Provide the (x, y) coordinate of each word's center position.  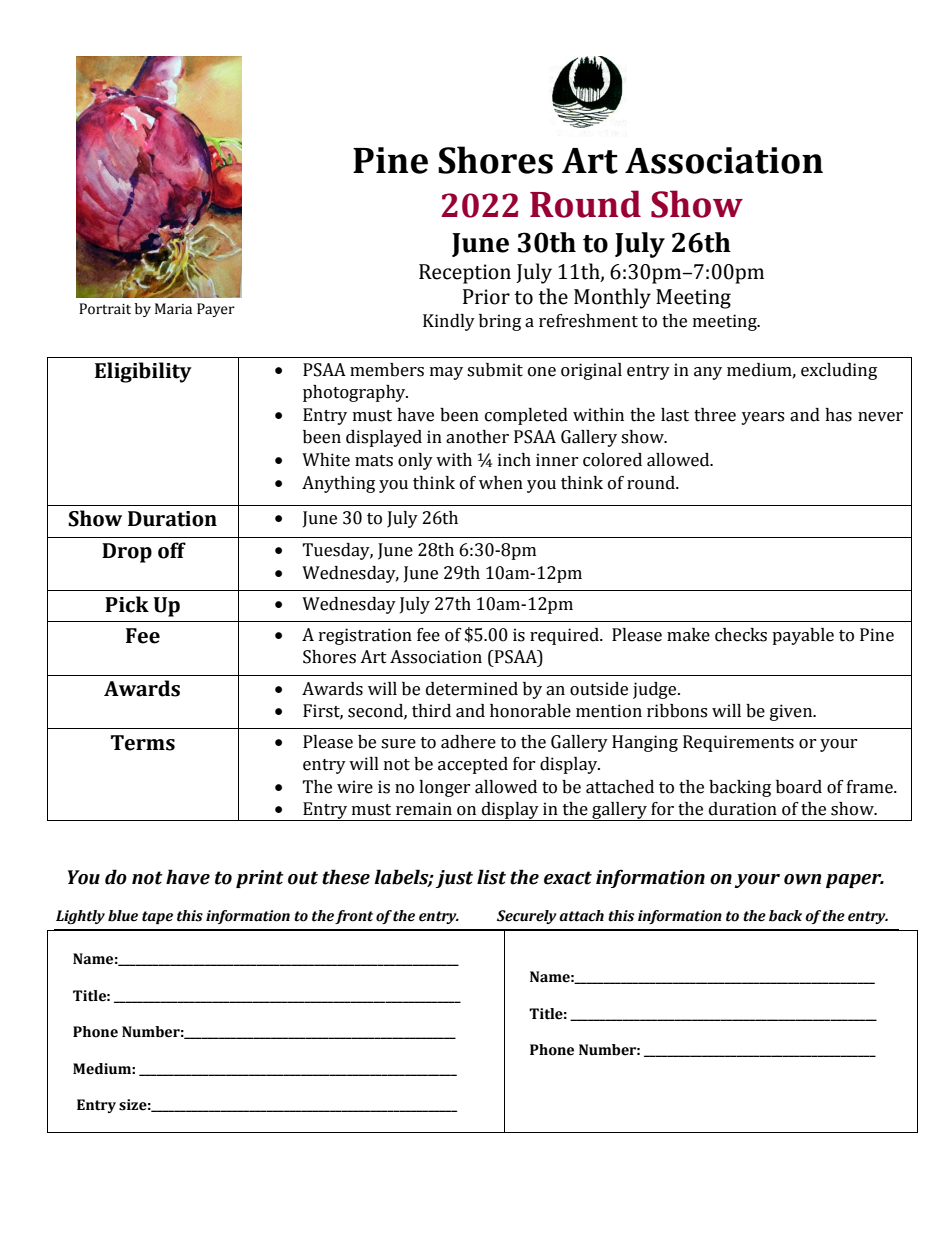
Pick (127, 604)
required (565, 636)
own (802, 879)
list (491, 877)
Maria (173, 309)
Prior (486, 297)
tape (157, 917)
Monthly (612, 298)
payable (803, 636)
